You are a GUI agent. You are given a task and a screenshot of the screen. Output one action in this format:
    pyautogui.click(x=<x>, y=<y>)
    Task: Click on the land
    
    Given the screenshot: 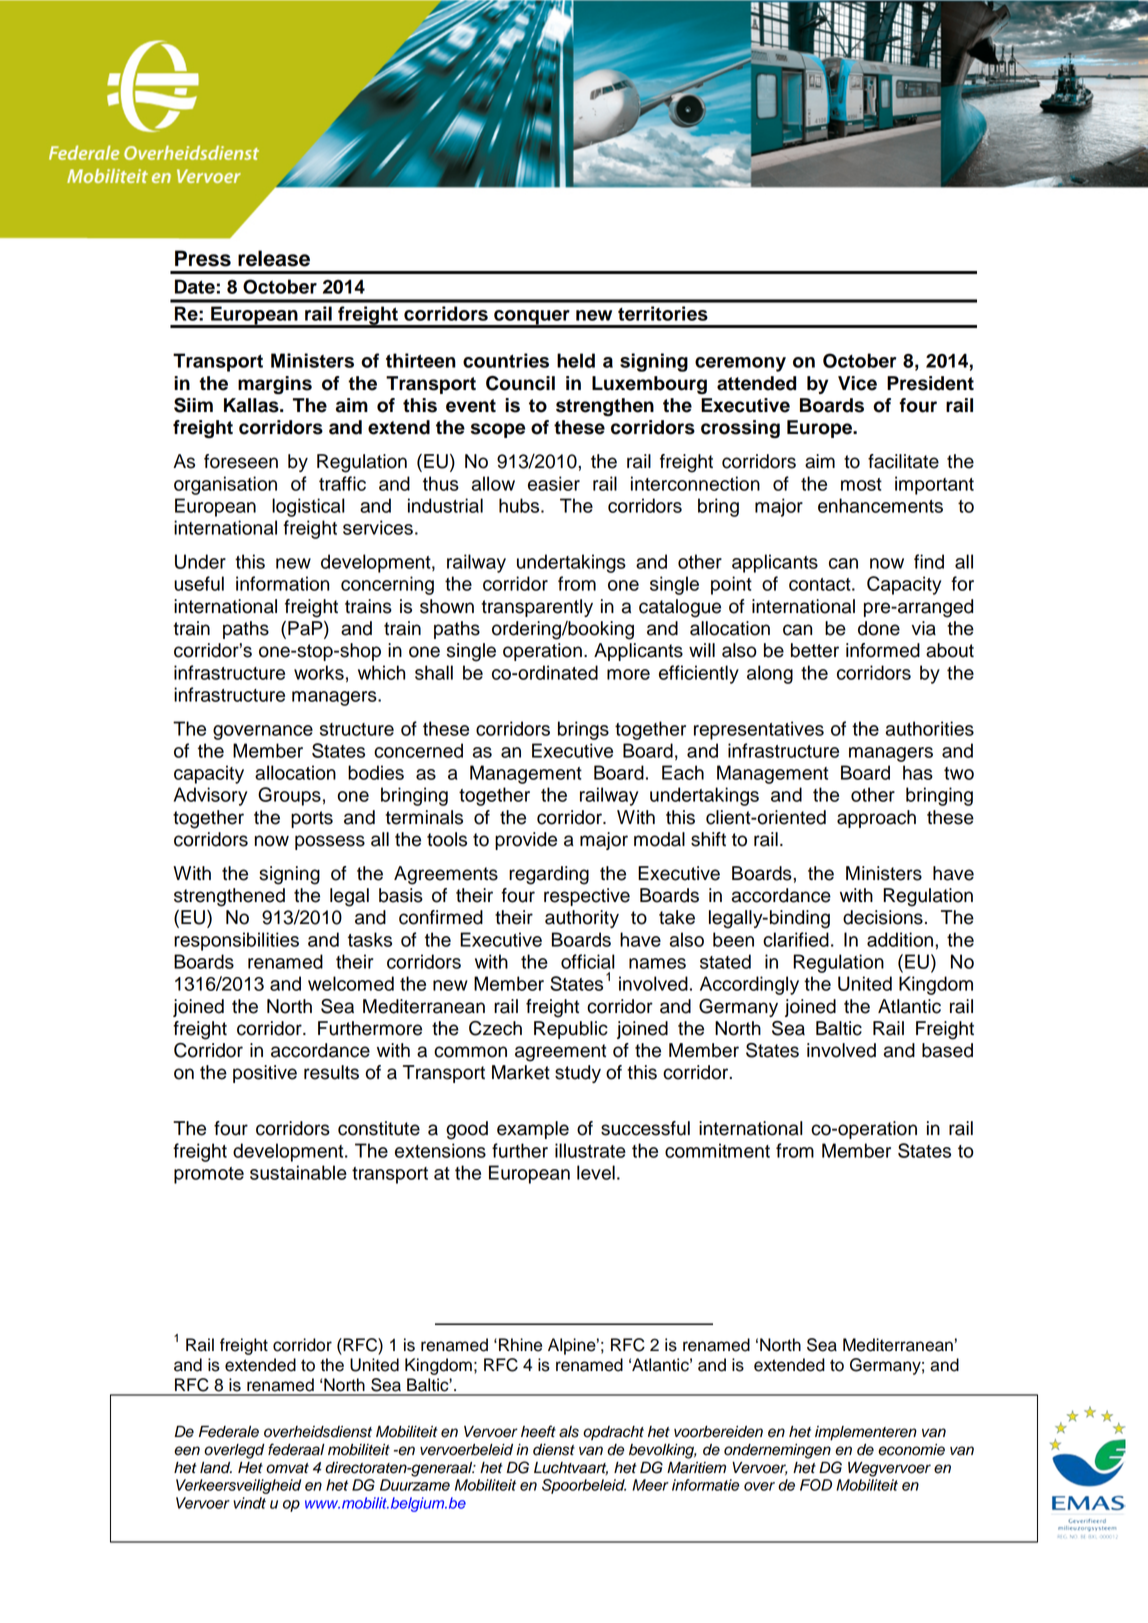 What is the action you would take?
    pyautogui.click(x=216, y=1468)
